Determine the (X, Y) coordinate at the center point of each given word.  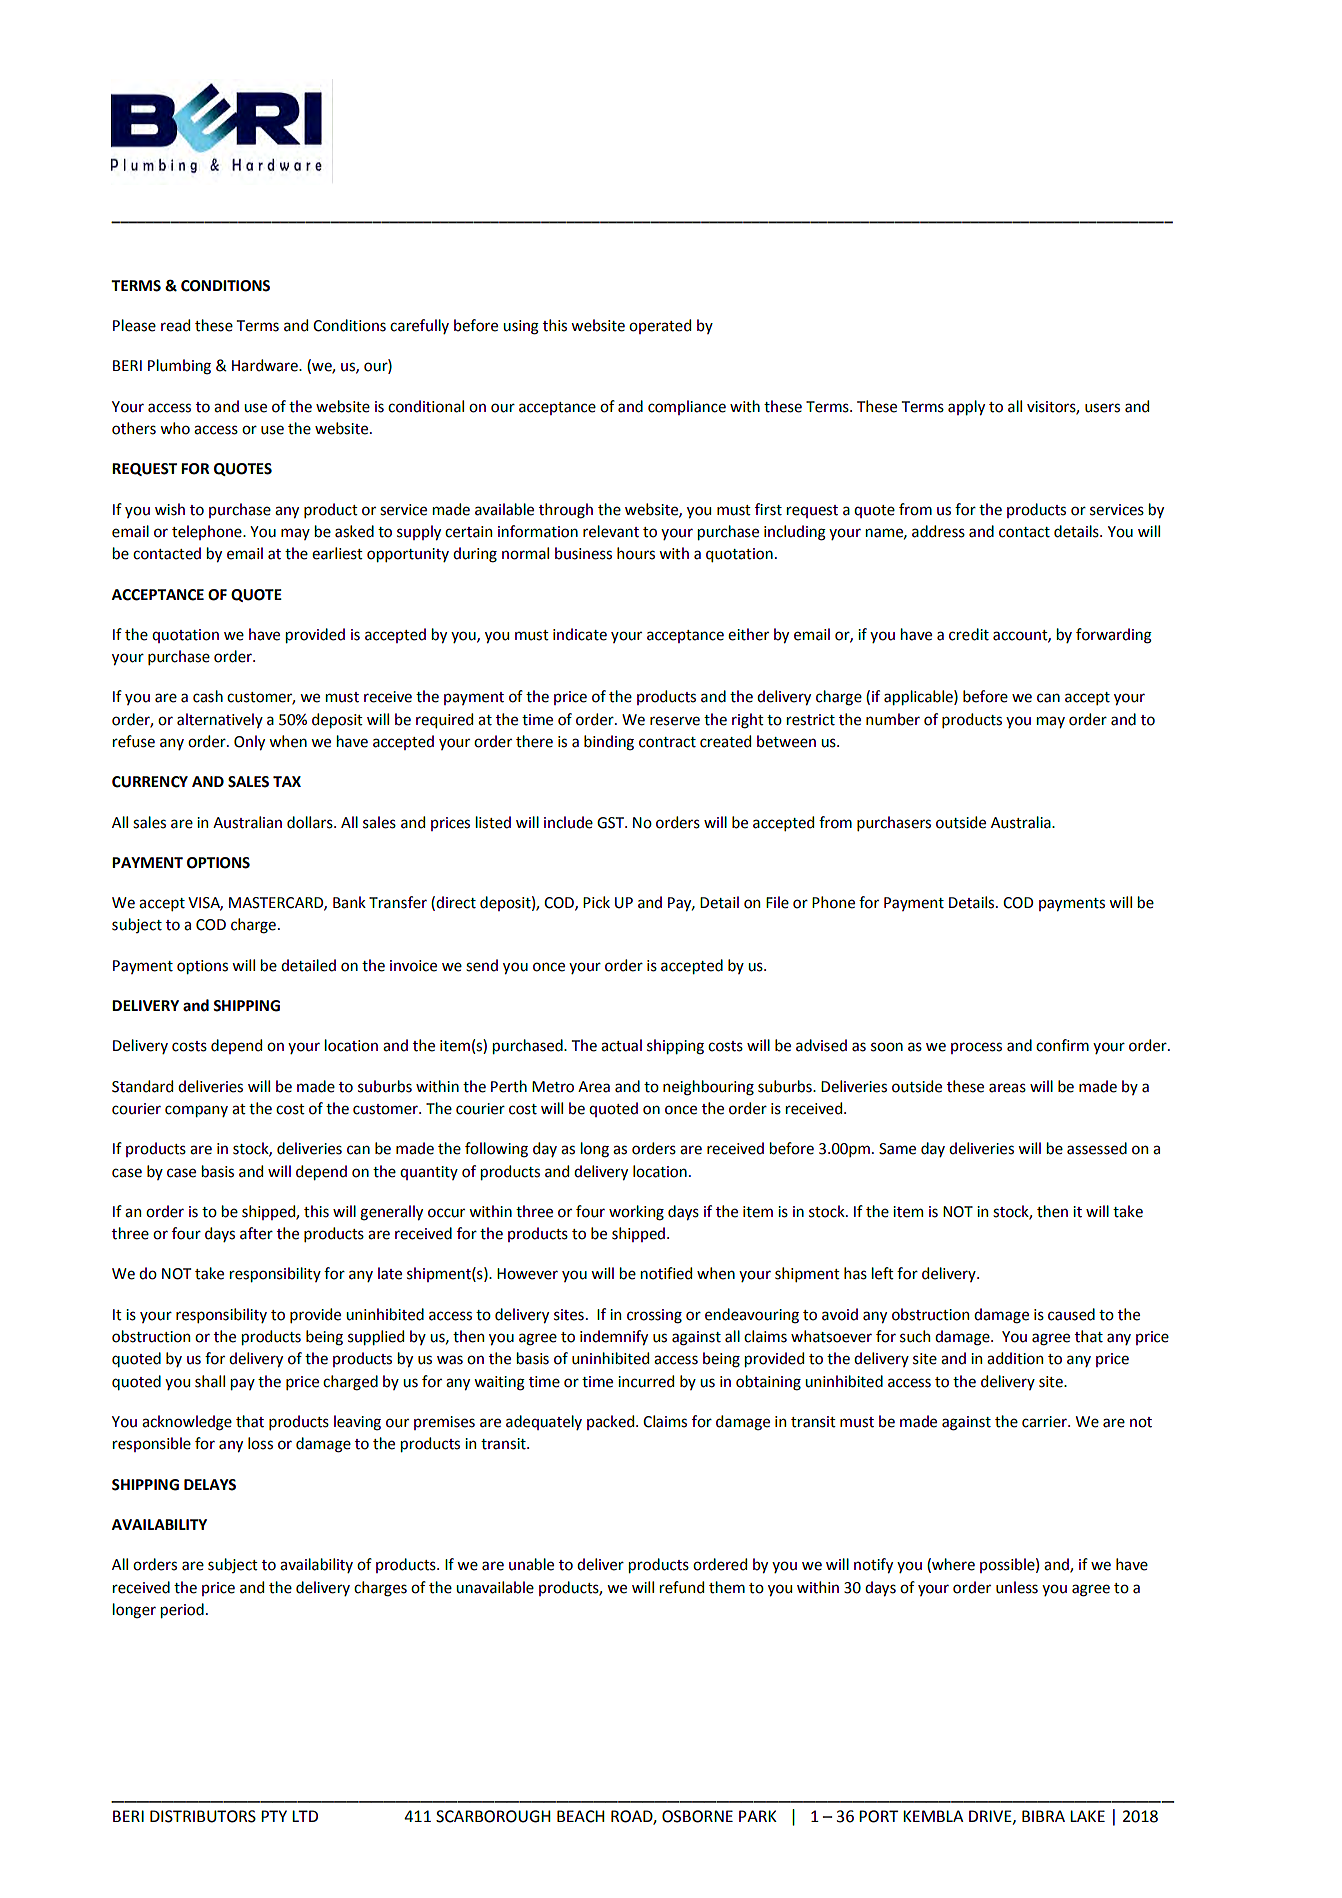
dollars (311, 822)
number (893, 719)
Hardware (266, 365)
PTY (274, 1816)
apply (966, 407)
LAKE (1087, 1816)
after (256, 1233)
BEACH (581, 1816)
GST (611, 823)
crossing (654, 1316)
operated (660, 326)
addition (1015, 1358)
